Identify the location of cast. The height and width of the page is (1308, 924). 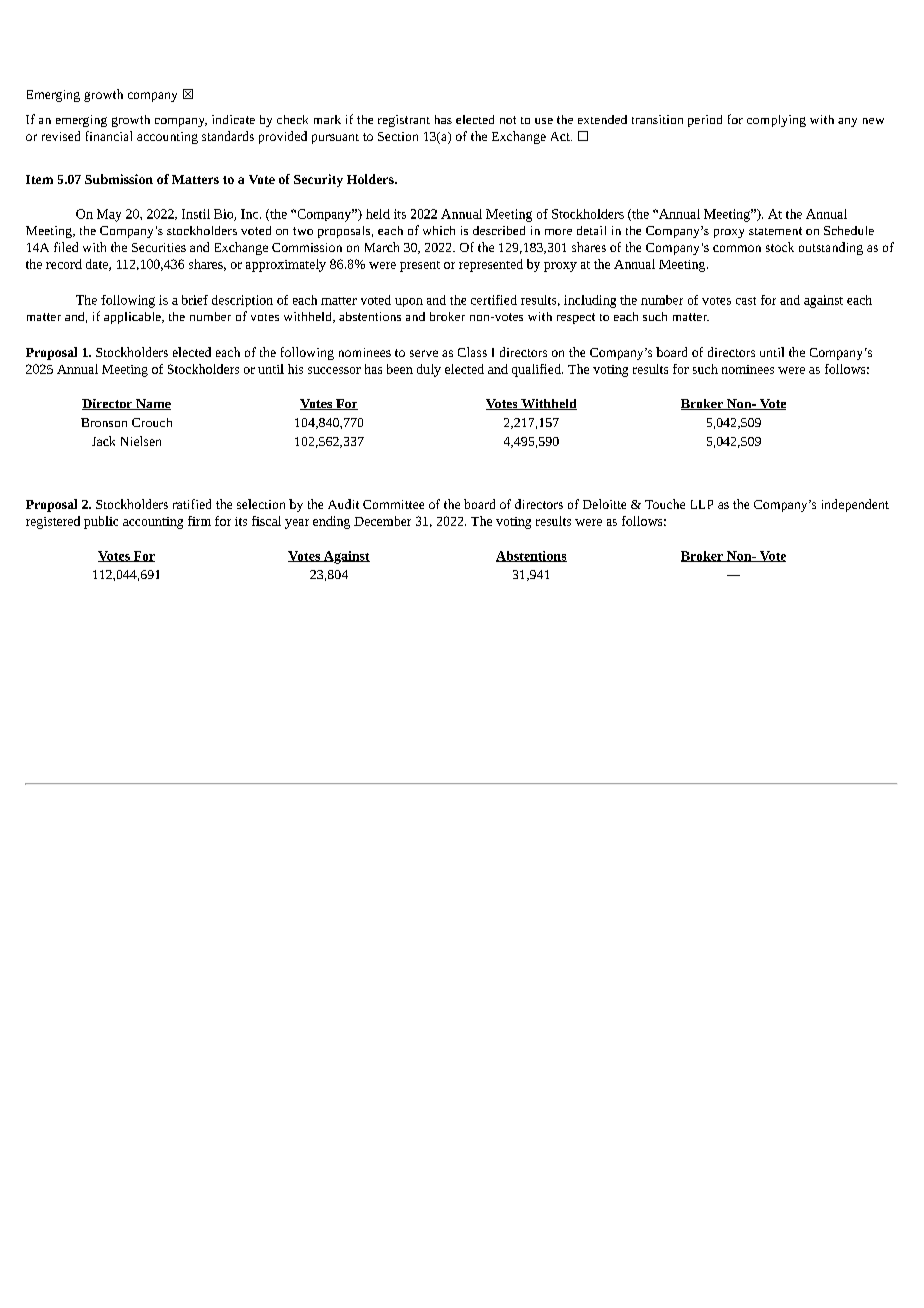
(746, 301).
